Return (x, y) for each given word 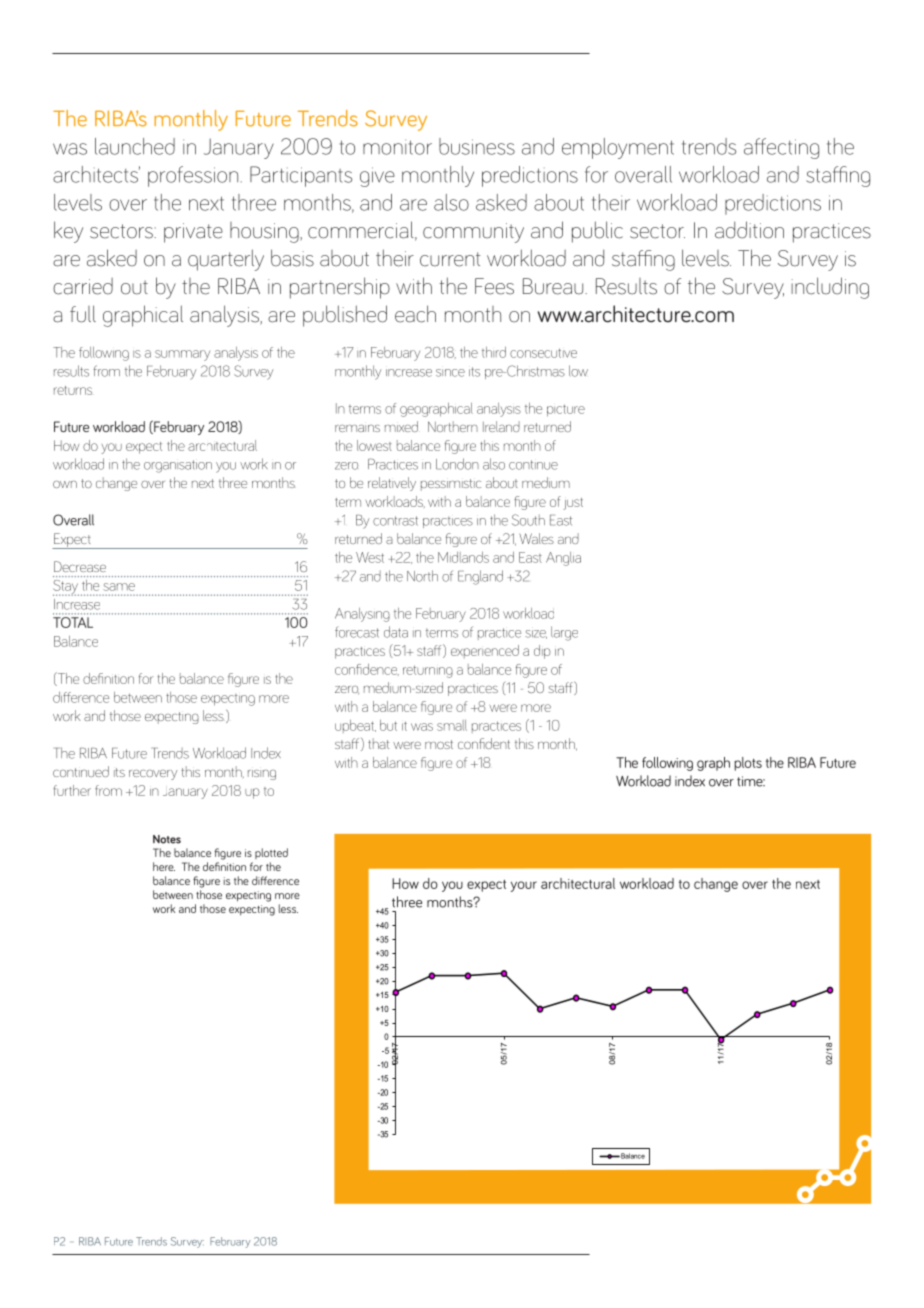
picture (566, 410)
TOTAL (73, 622)
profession (193, 176)
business (477, 146)
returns (73, 390)
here (164, 866)
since (450, 373)
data (396, 632)
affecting (781, 148)
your (524, 886)
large (564, 633)
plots (748, 764)
